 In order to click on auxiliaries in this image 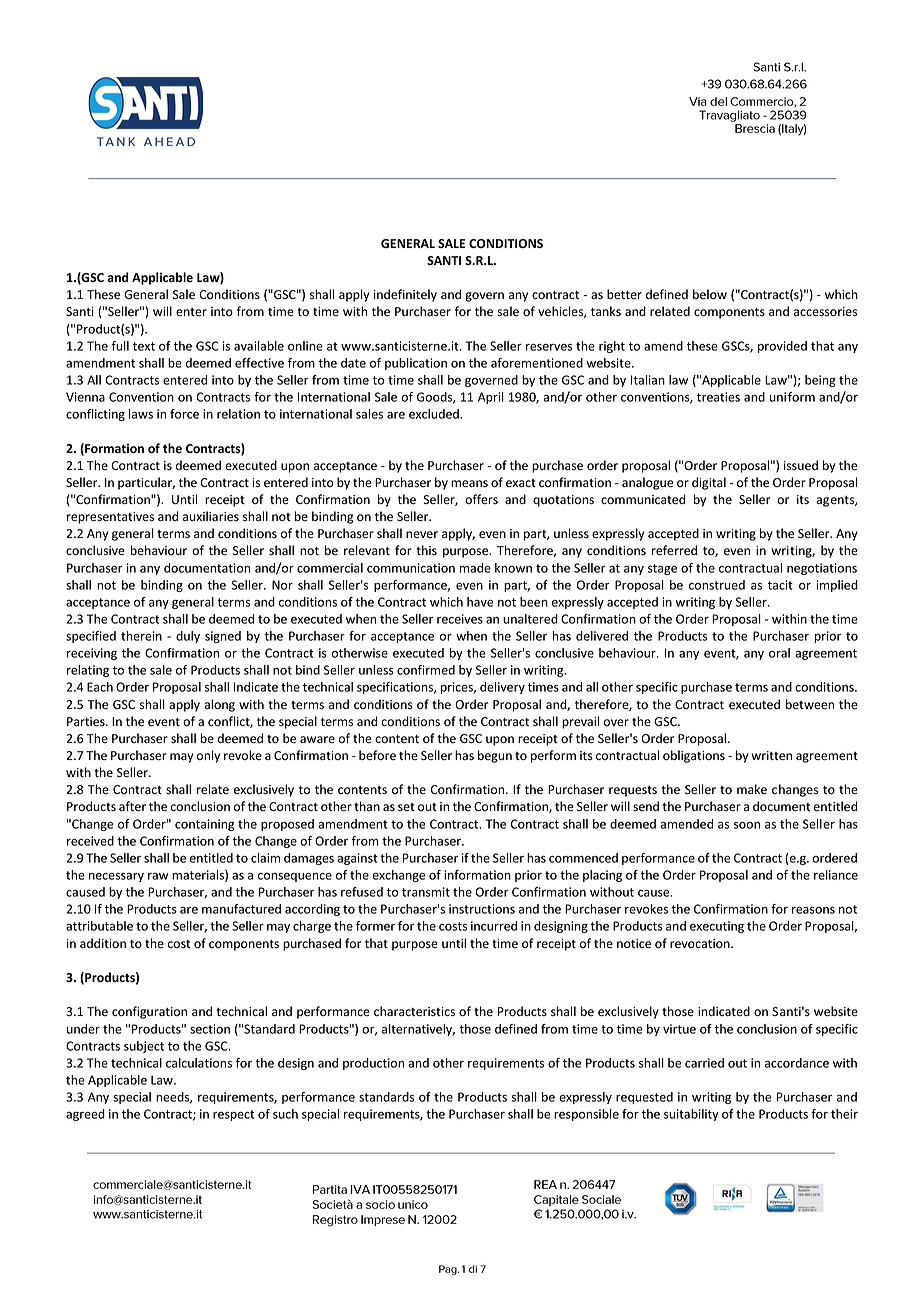, I will do `click(211, 516)`.
